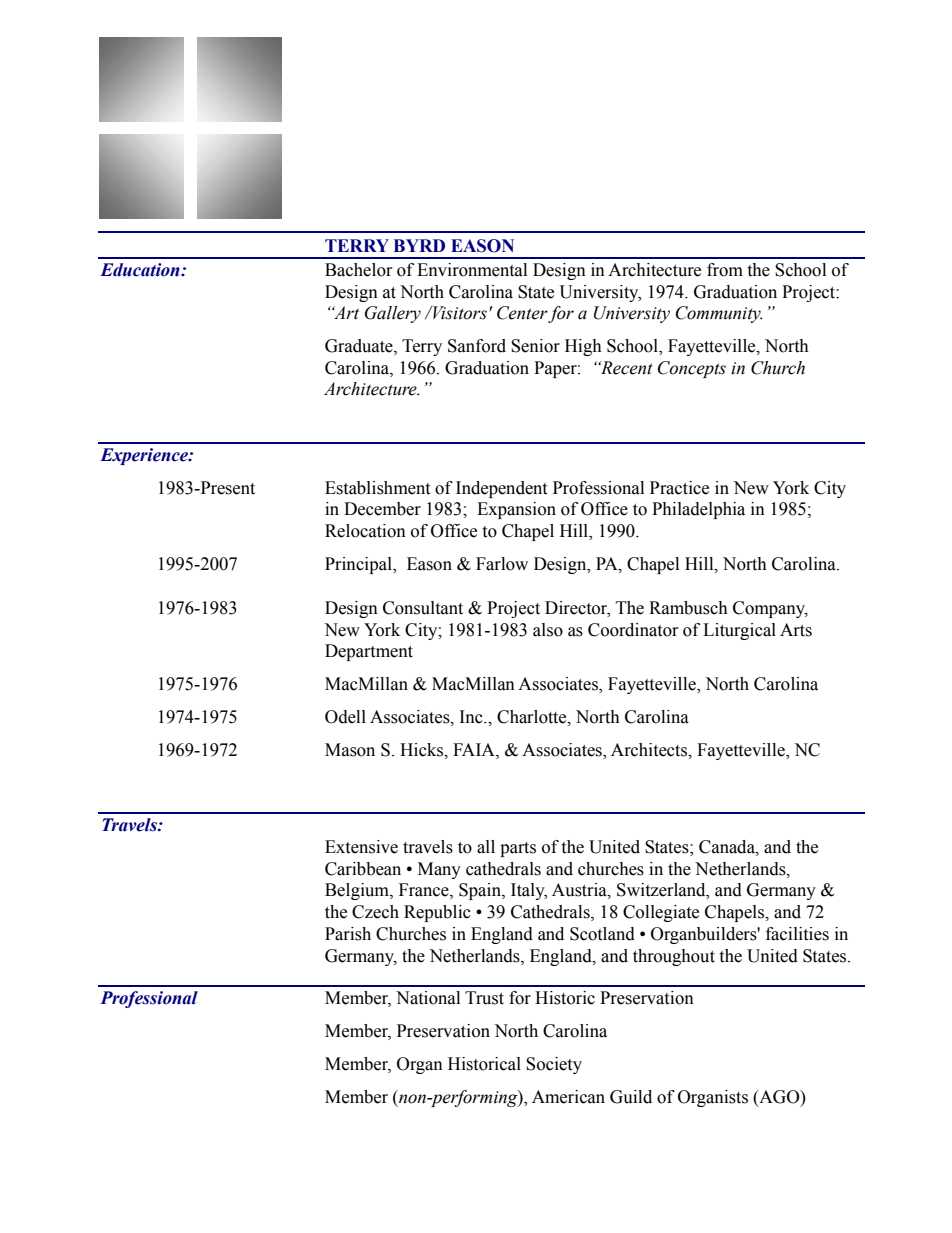  What do you see at coordinates (472, 270) in the screenshot?
I see `Environmental` at bounding box center [472, 270].
